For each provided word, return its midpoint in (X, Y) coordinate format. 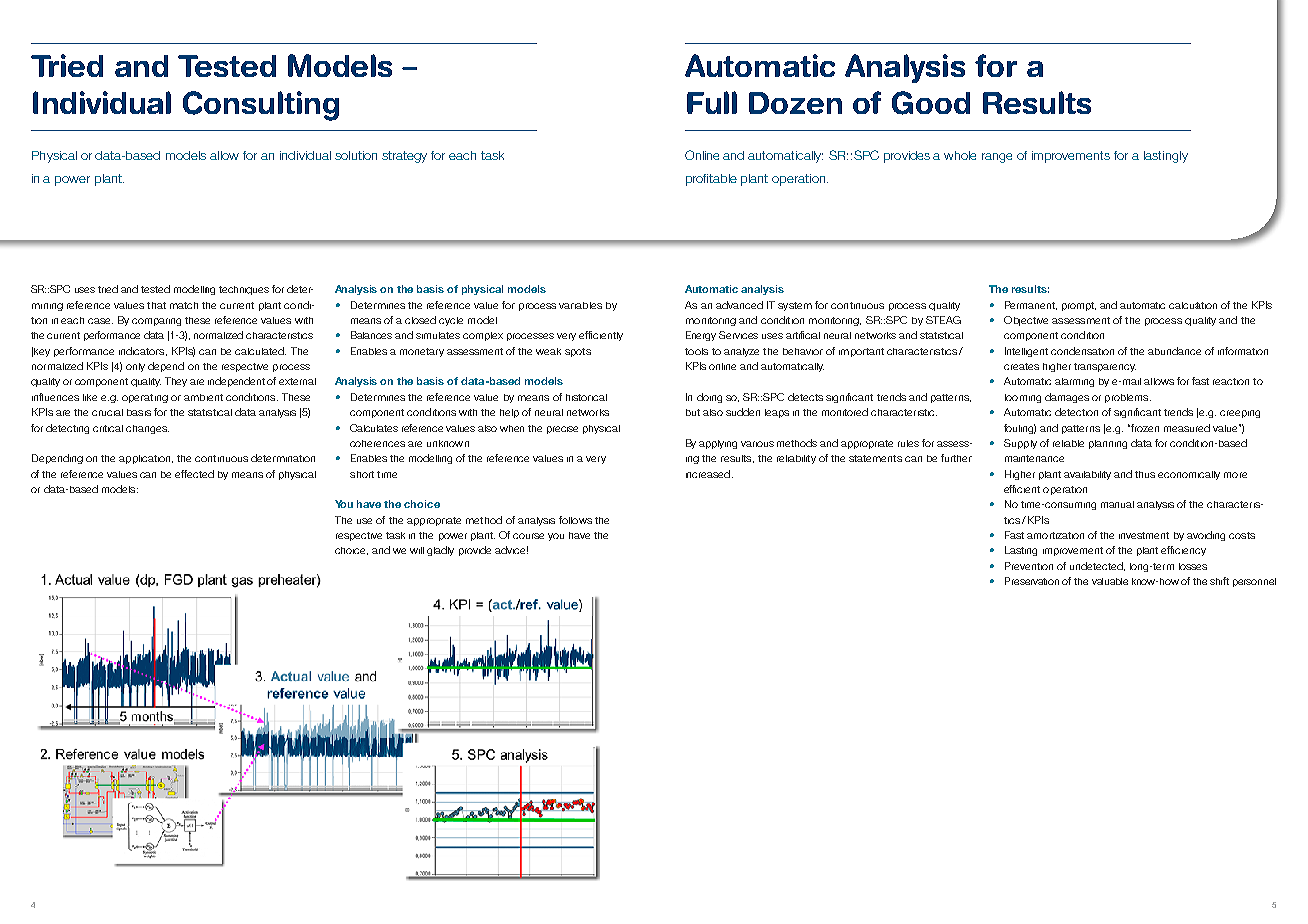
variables (580, 305)
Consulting (261, 106)
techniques (244, 290)
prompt (1079, 306)
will (417, 550)
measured (1187, 428)
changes (147, 429)
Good (931, 103)
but (693, 412)
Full (712, 102)
